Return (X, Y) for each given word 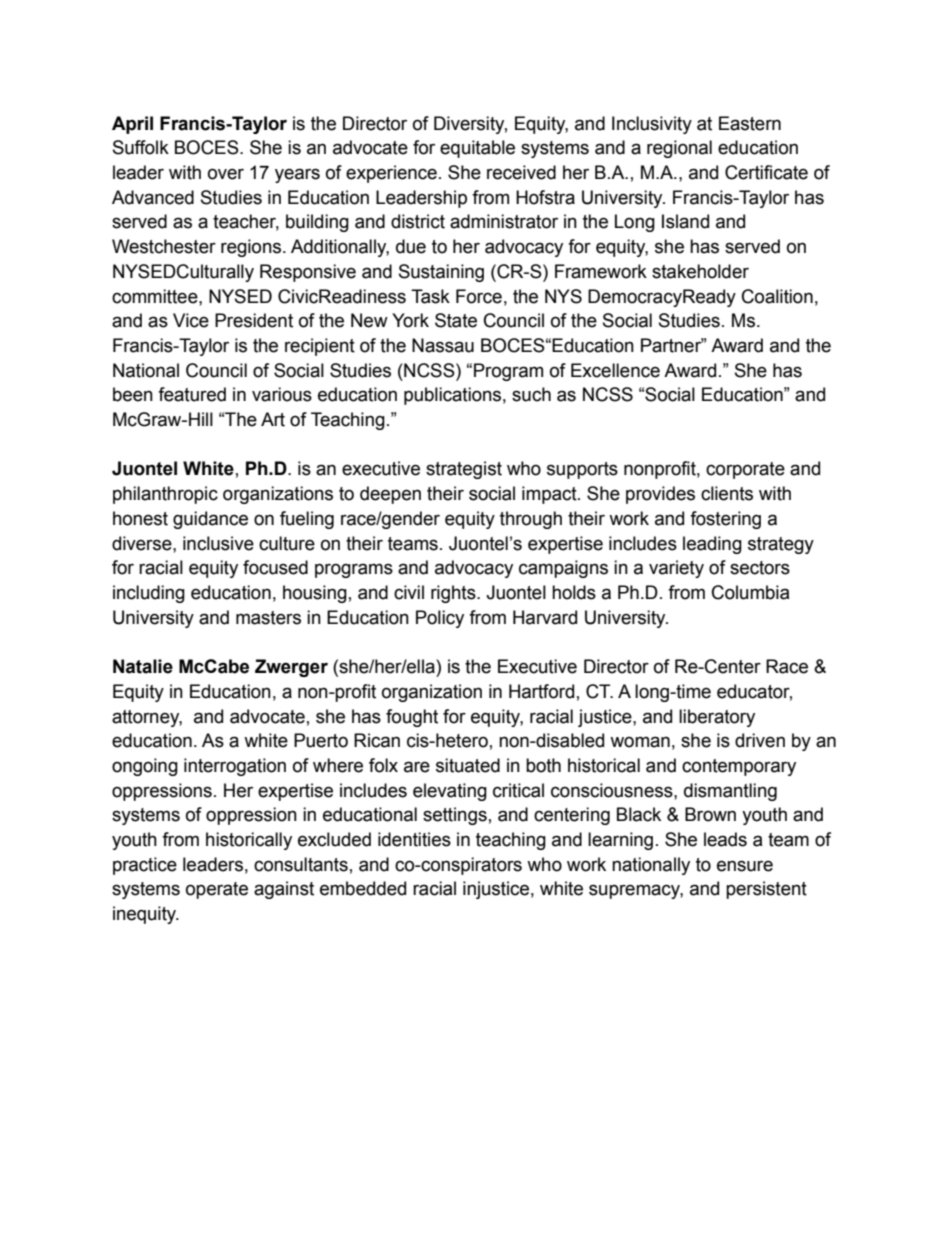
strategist (464, 470)
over (226, 174)
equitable (477, 149)
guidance (210, 520)
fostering (725, 520)
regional (679, 149)
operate (217, 890)
